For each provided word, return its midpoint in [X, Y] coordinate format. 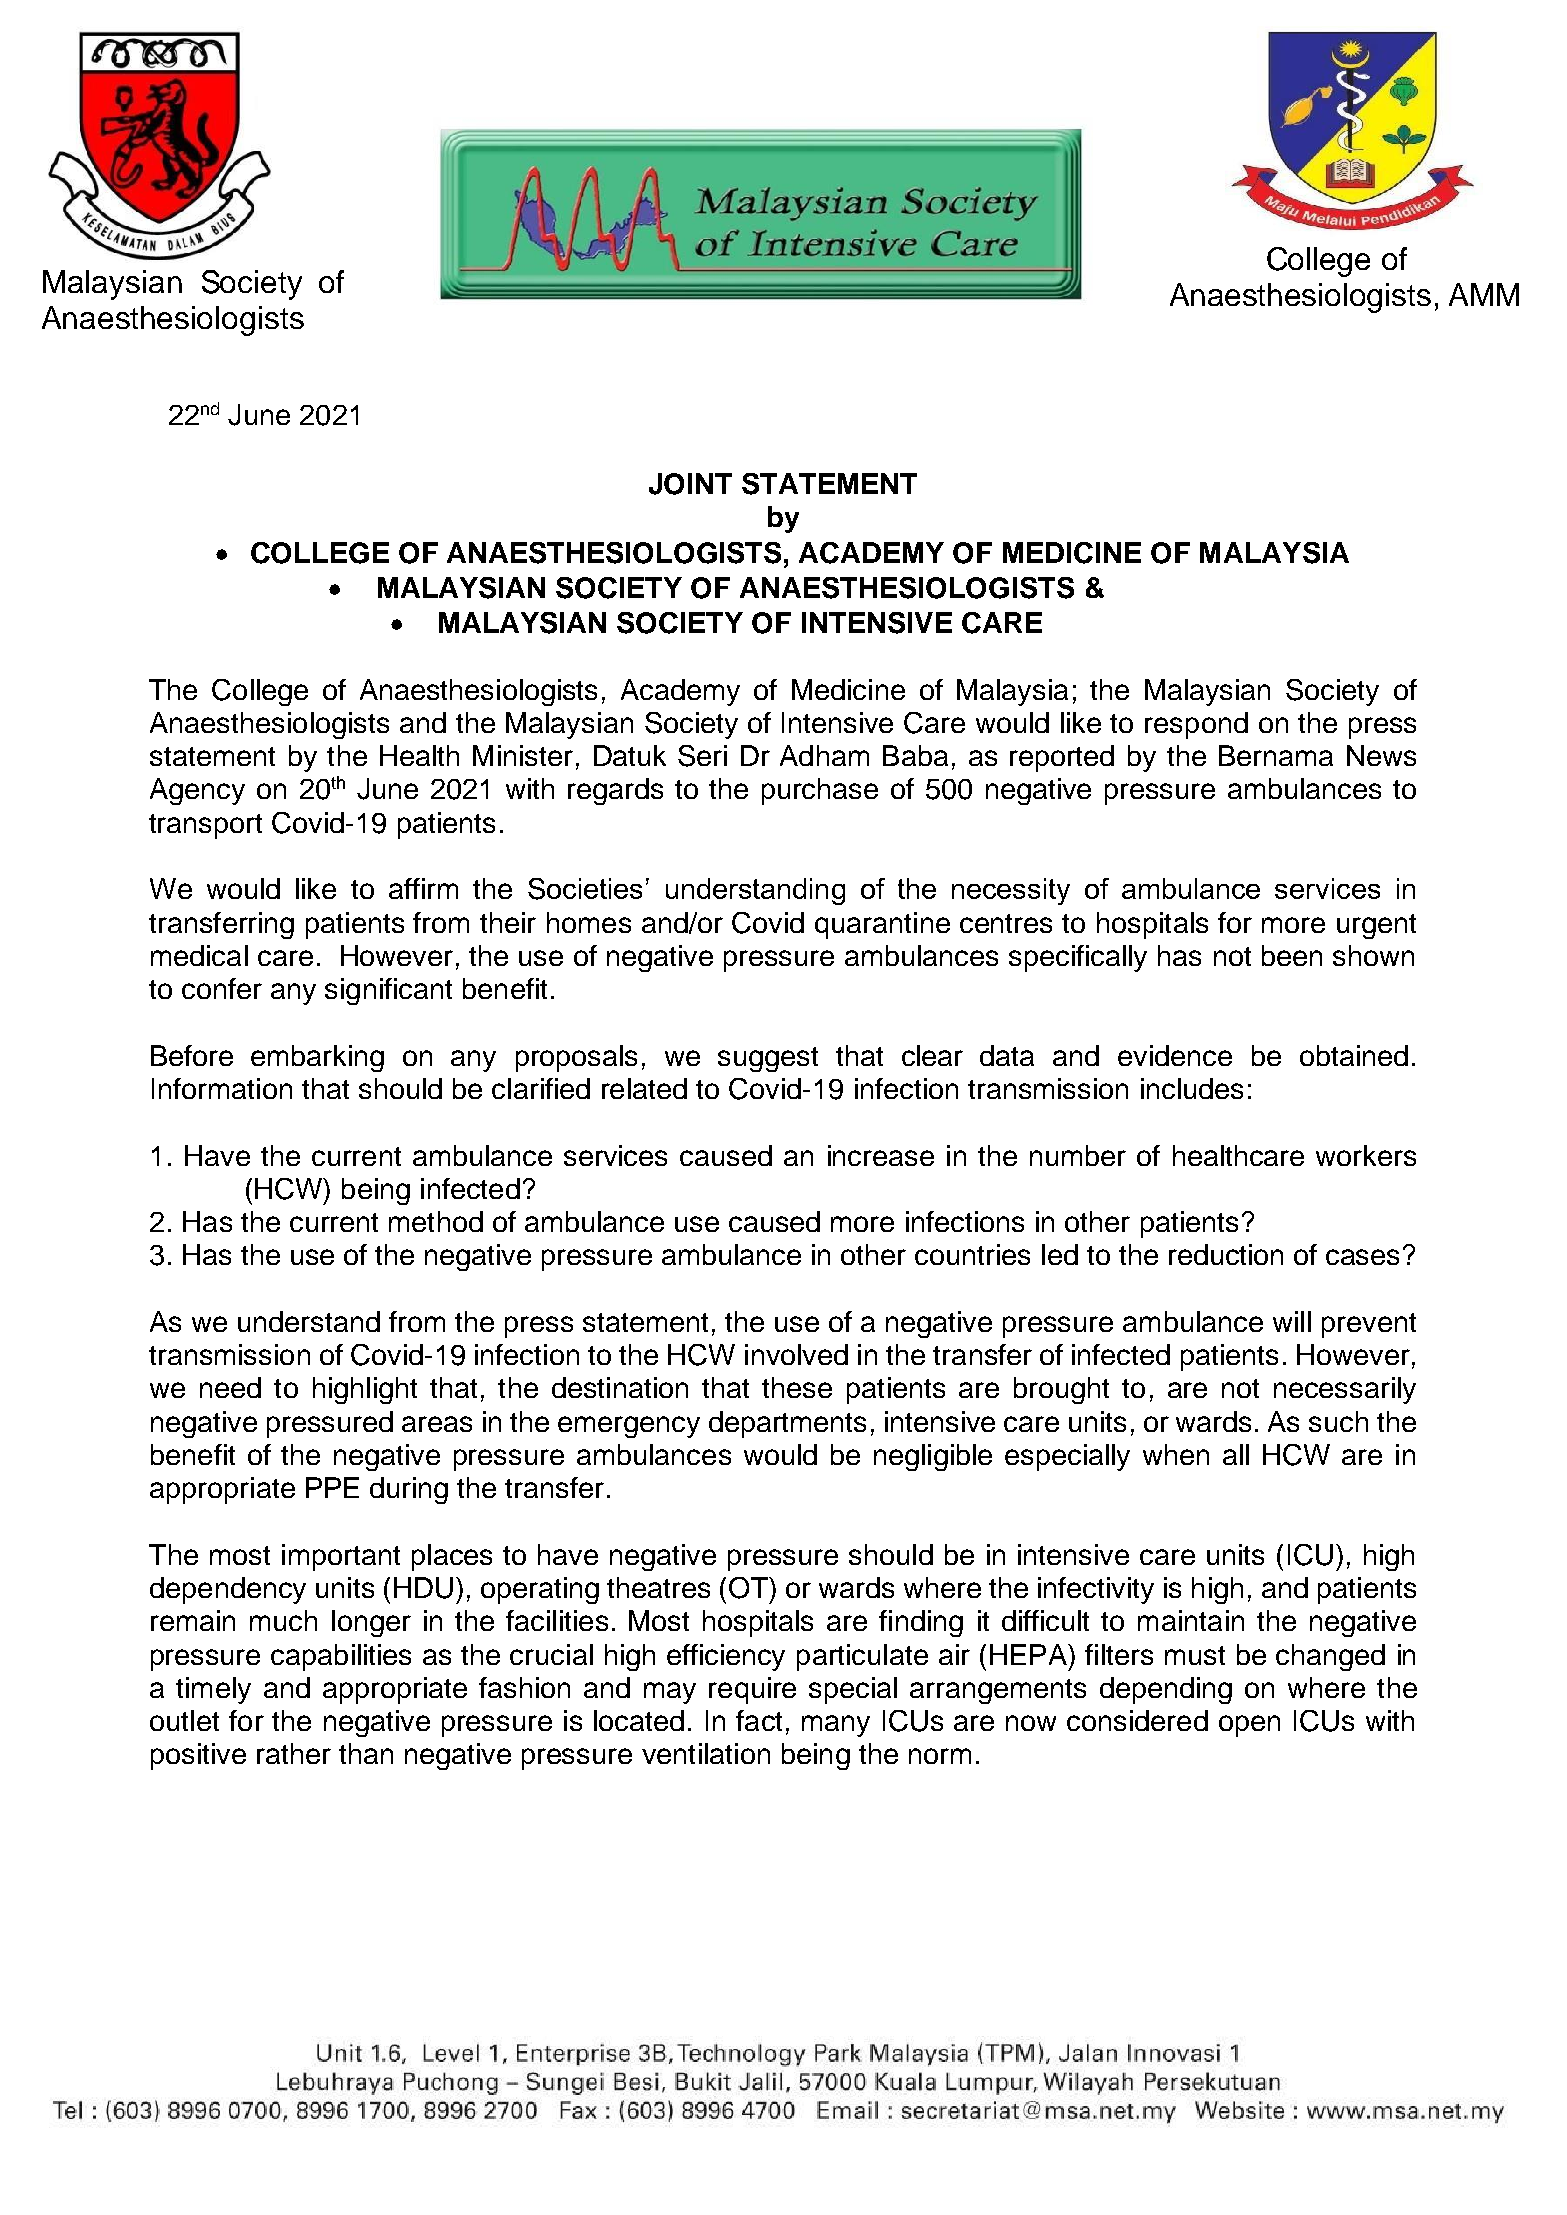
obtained [1354, 1055]
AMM [1484, 294]
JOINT [690, 484]
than [366, 1753]
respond [1196, 725]
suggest [768, 1059]
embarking [317, 1058]
